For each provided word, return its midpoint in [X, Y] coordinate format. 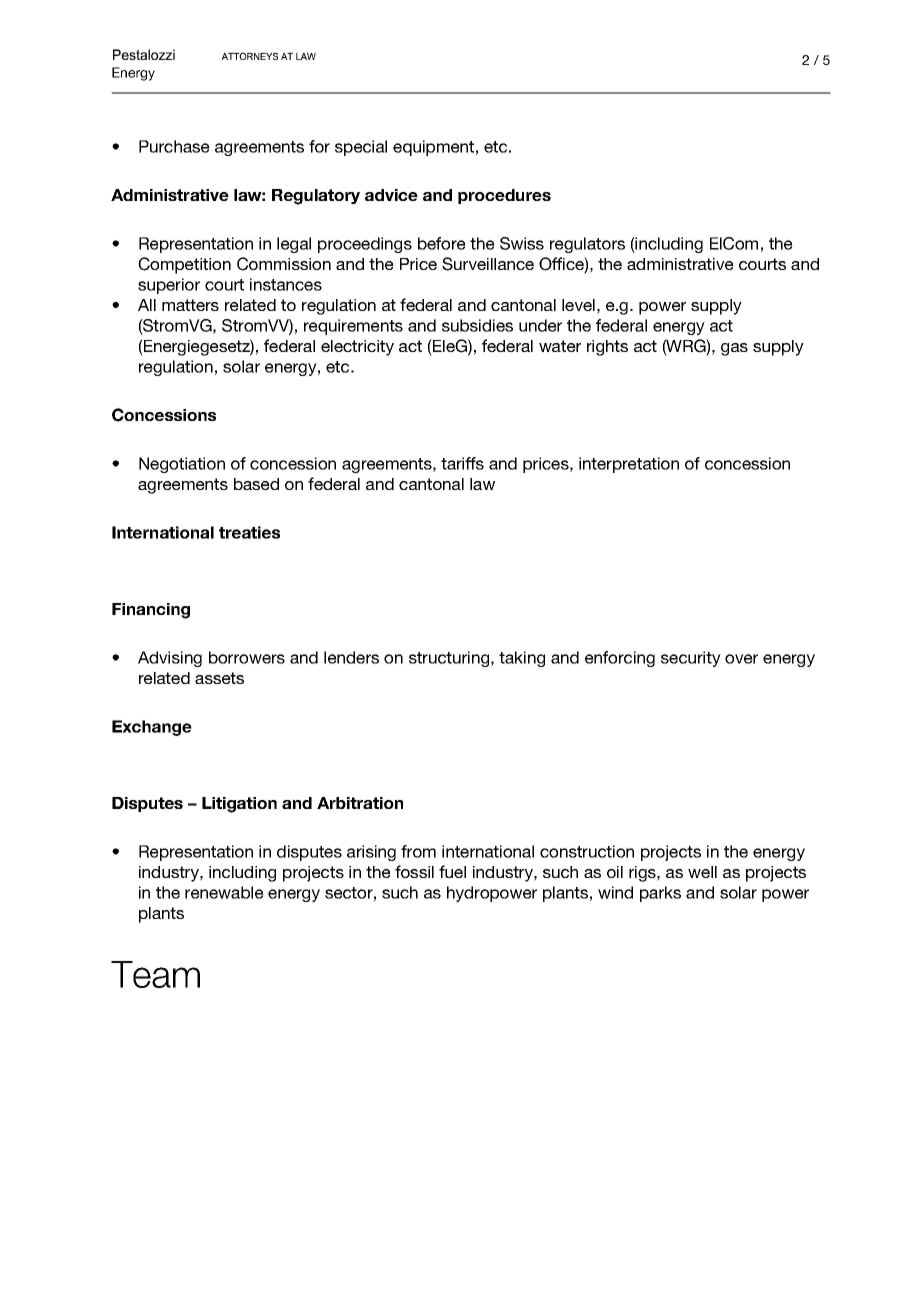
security [691, 659]
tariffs [462, 463]
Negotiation [182, 465]
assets [219, 678]
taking [522, 659]
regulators [587, 245]
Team [155, 974]
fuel [452, 871]
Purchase [174, 146]
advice [391, 195]
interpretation [629, 465]
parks [660, 894]
